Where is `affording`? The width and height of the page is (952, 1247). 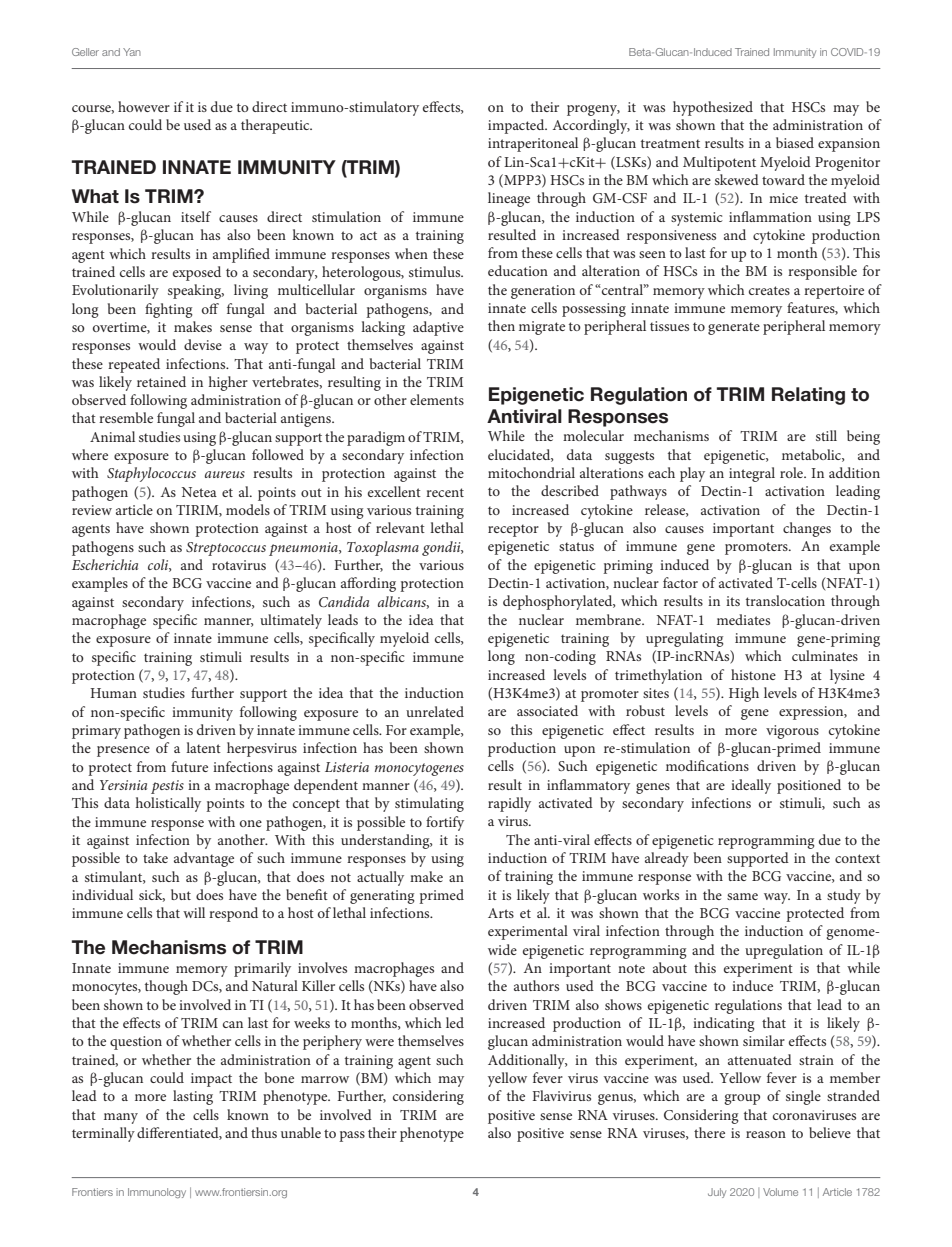
affording is located at coordinates (368, 584).
